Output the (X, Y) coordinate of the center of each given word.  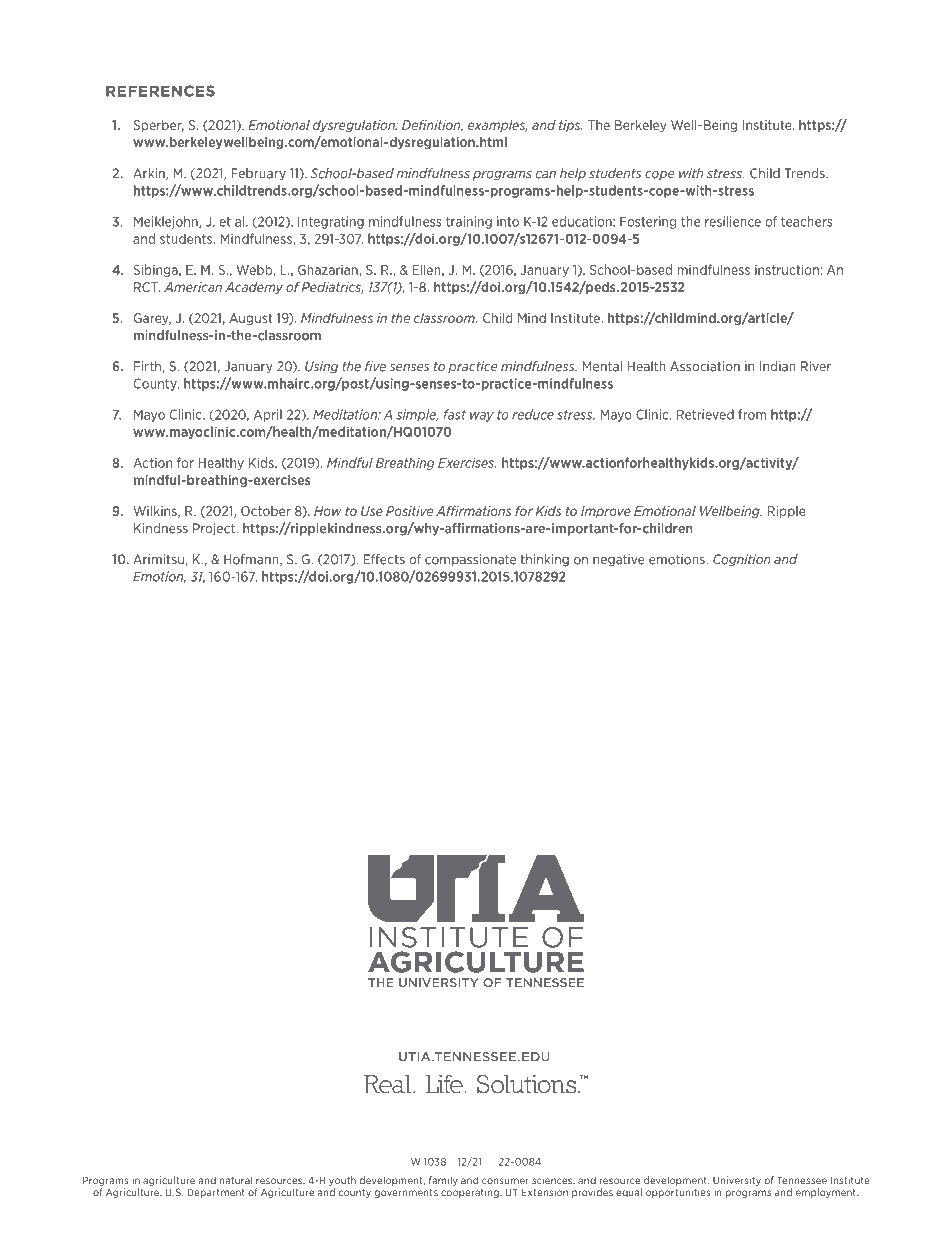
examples (498, 126)
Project (215, 529)
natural (236, 1180)
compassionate (470, 560)
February (258, 174)
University (737, 1181)
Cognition (742, 560)
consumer (505, 1181)
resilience (733, 221)
